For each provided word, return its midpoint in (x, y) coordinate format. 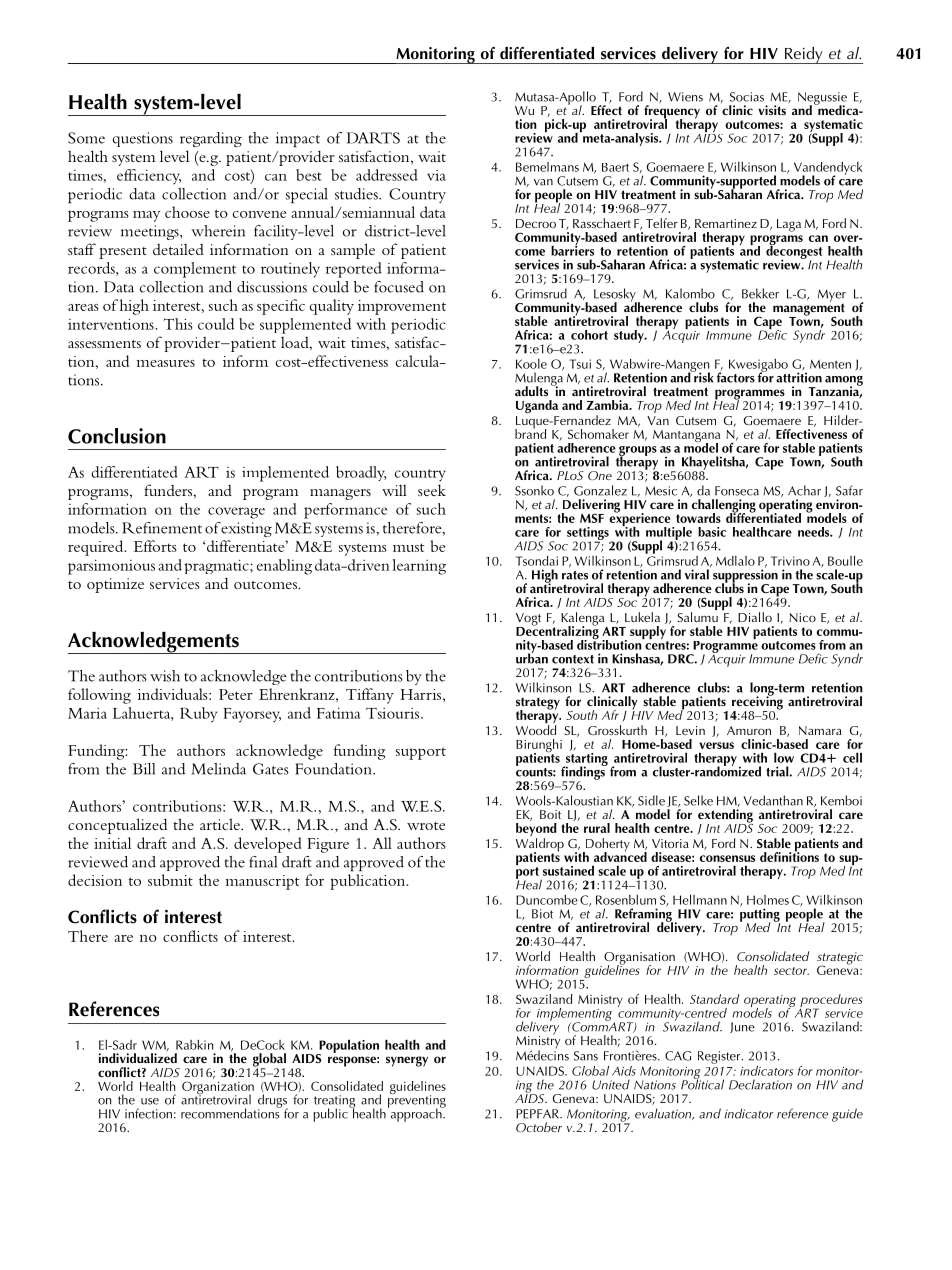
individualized (138, 1058)
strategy (538, 704)
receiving (757, 703)
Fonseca (737, 491)
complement (195, 270)
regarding (211, 139)
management (809, 309)
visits (772, 110)
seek (432, 490)
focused (399, 287)
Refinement (162, 528)
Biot (542, 914)
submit (170, 880)
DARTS (373, 138)
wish (165, 676)
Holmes (768, 900)
